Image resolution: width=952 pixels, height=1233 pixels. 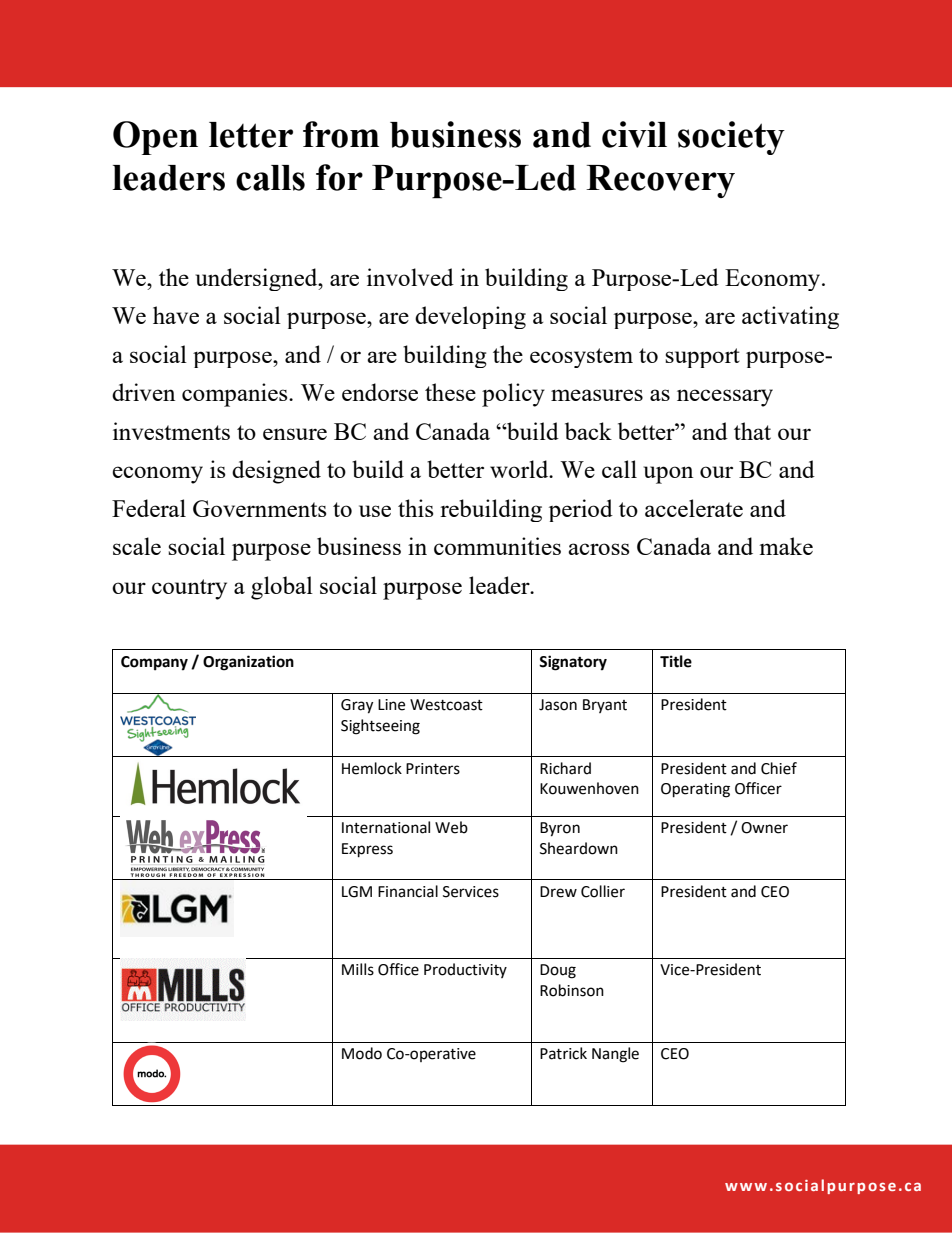 I want to click on Express, so click(x=367, y=850).
